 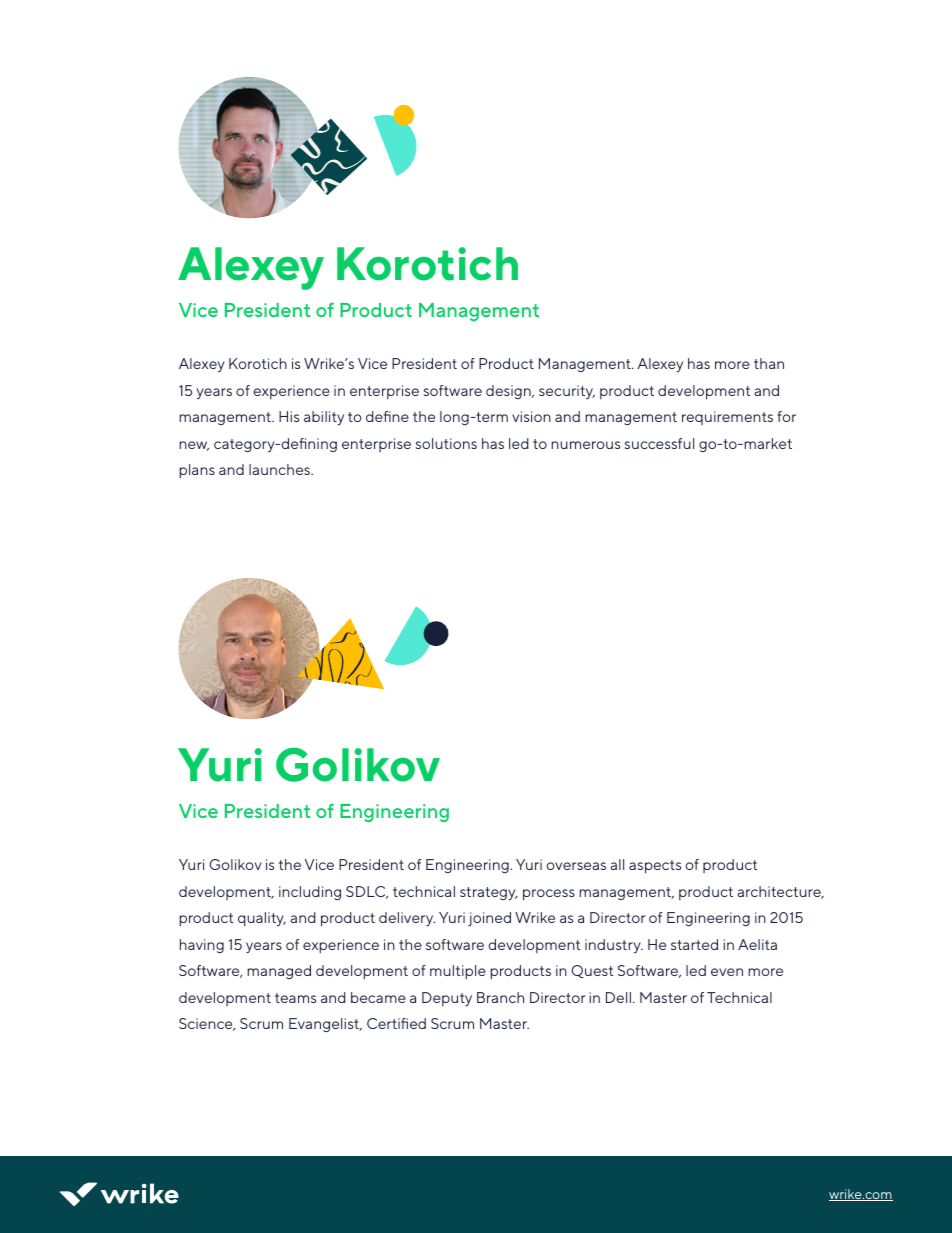 I want to click on His, so click(x=289, y=416).
